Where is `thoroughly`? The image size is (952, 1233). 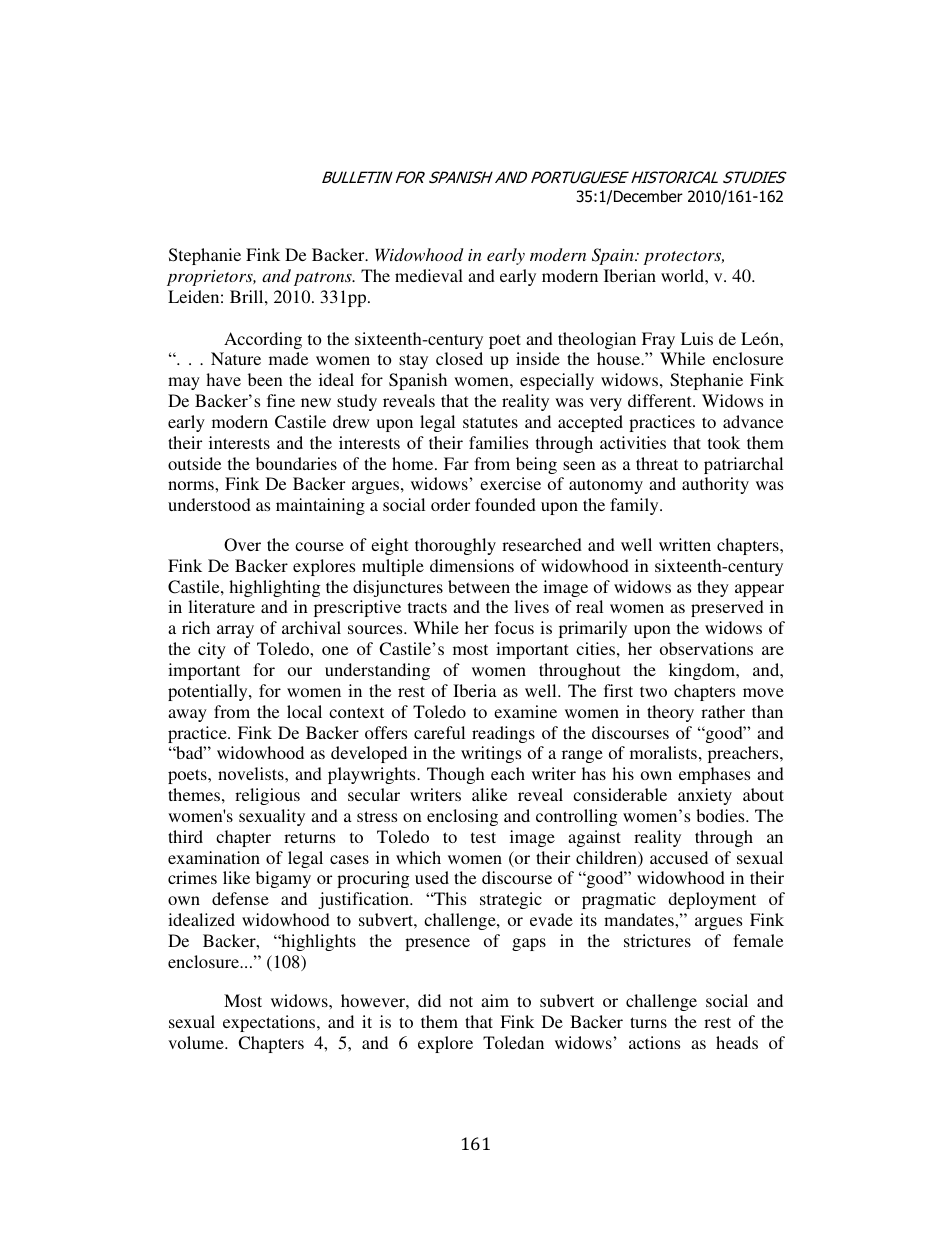
thoroughly is located at coordinates (455, 546).
